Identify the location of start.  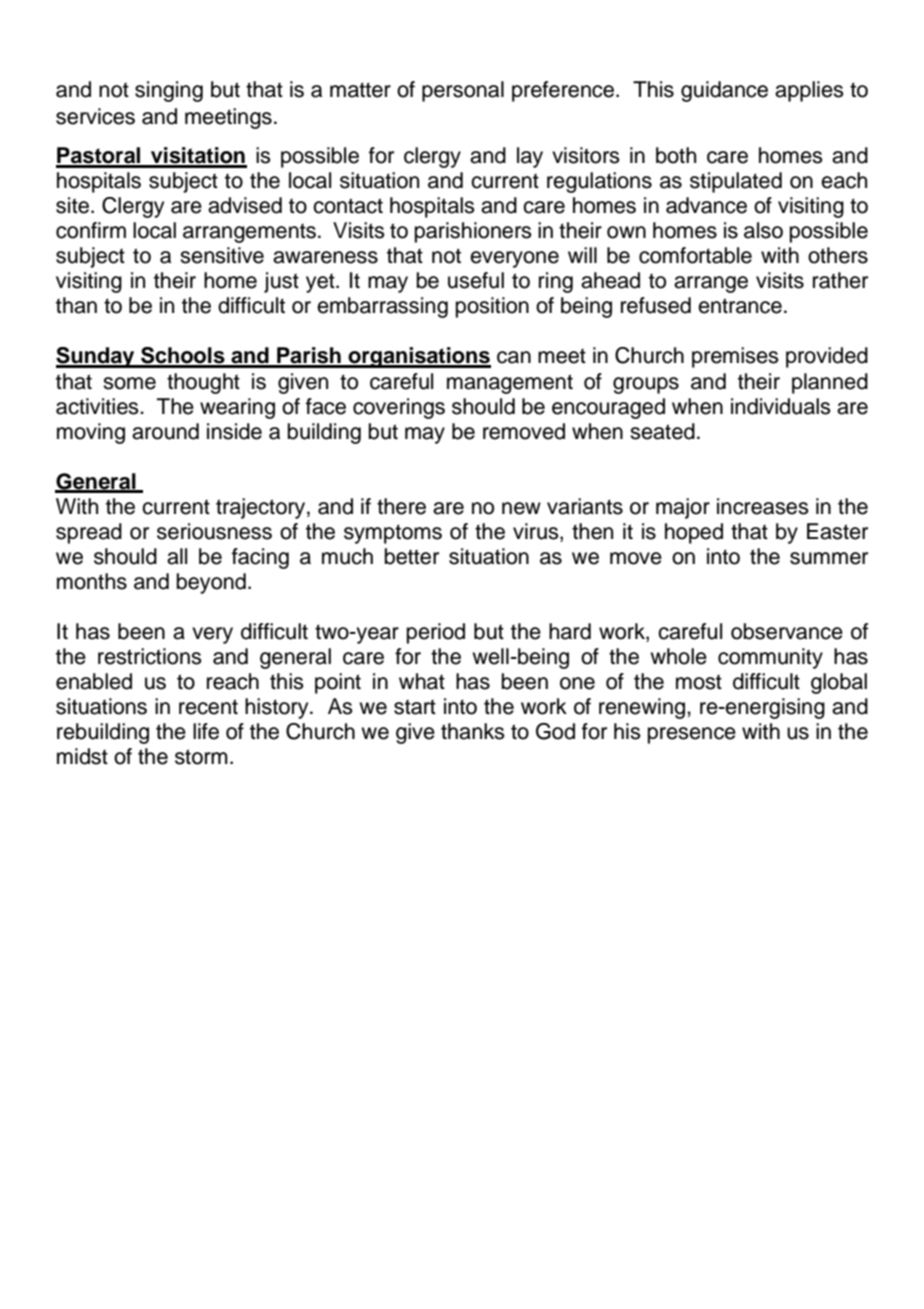
(415, 707).
